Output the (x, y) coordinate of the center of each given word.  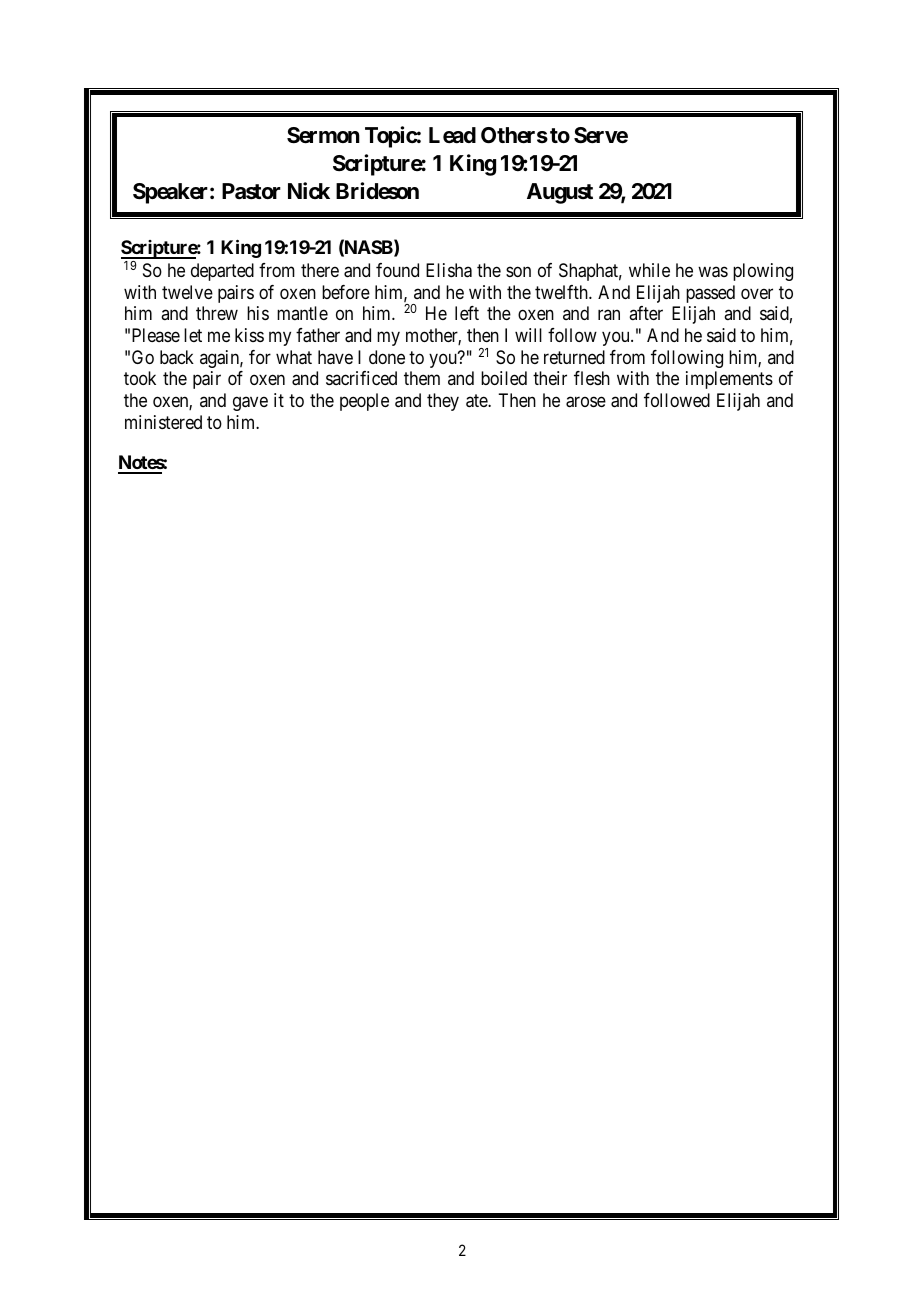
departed (222, 272)
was (713, 272)
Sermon (323, 135)
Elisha (449, 270)
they (443, 402)
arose (586, 402)
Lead (452, 135)
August (560, 193)
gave (250, 404)
